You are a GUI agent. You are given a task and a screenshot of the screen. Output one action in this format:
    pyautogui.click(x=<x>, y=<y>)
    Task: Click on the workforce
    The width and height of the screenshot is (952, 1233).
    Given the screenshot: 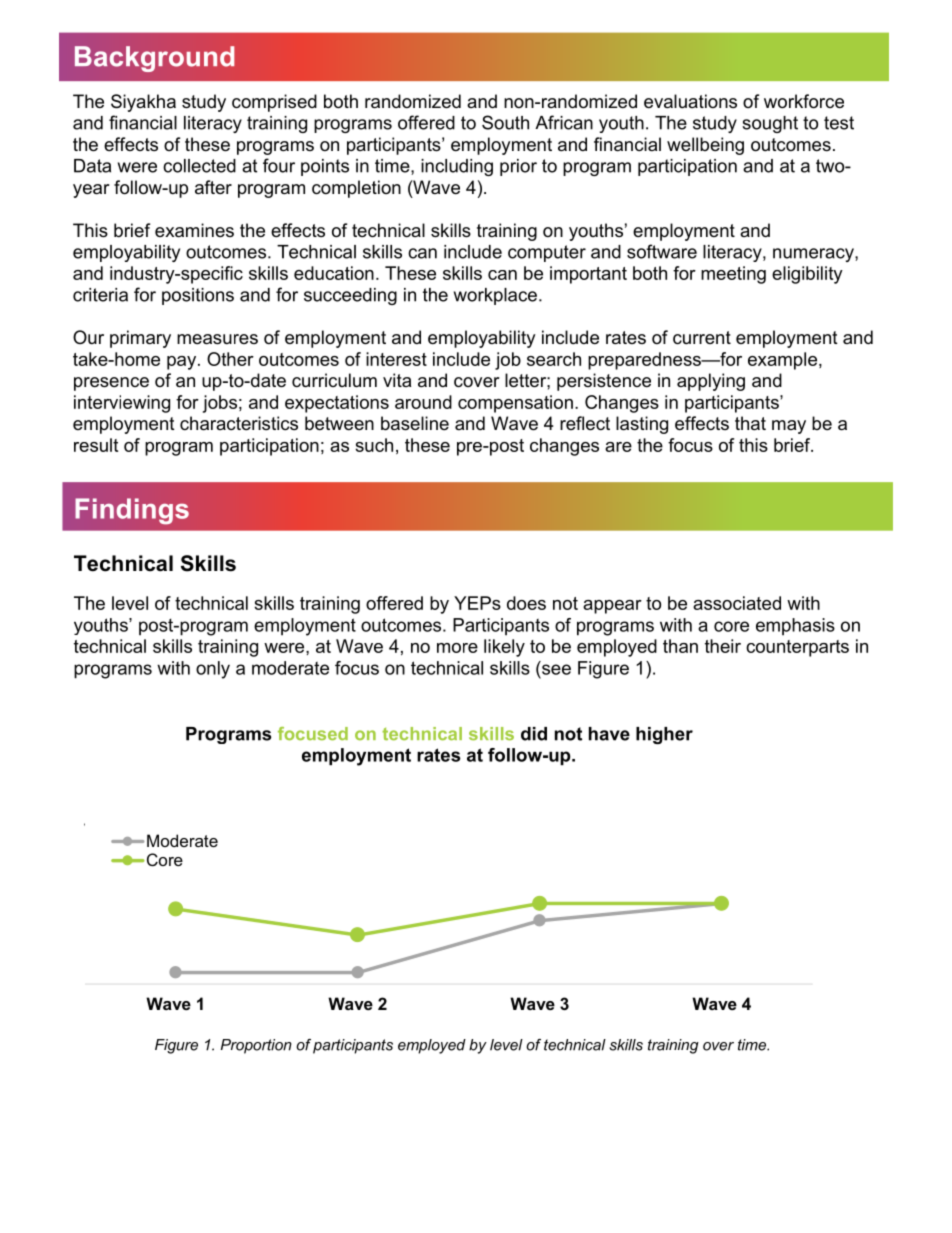 What is the action you would take?
    pyautogui.click(x=804, y=101)
